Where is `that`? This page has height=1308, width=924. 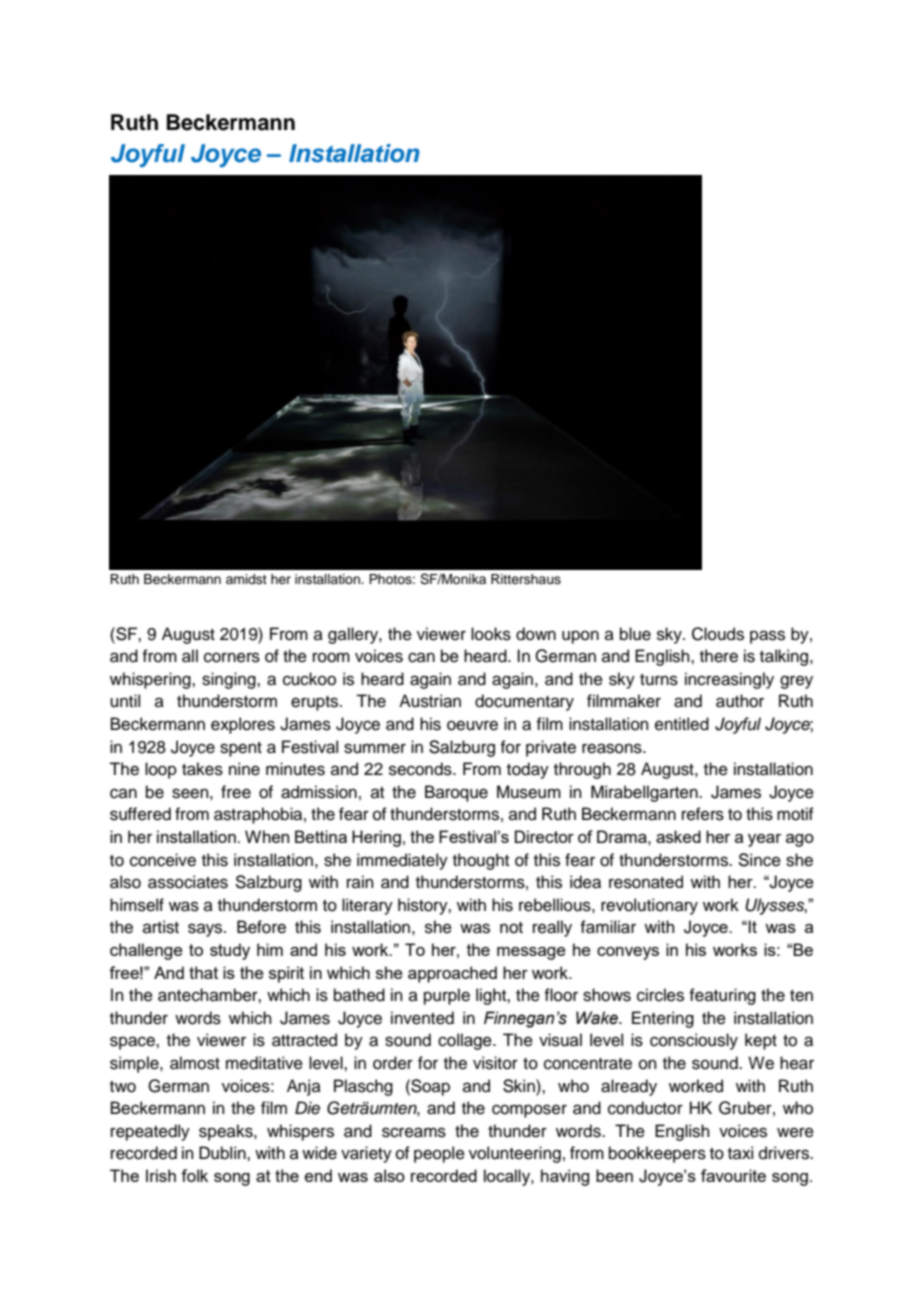 that is located at coordinates (203, 972).
